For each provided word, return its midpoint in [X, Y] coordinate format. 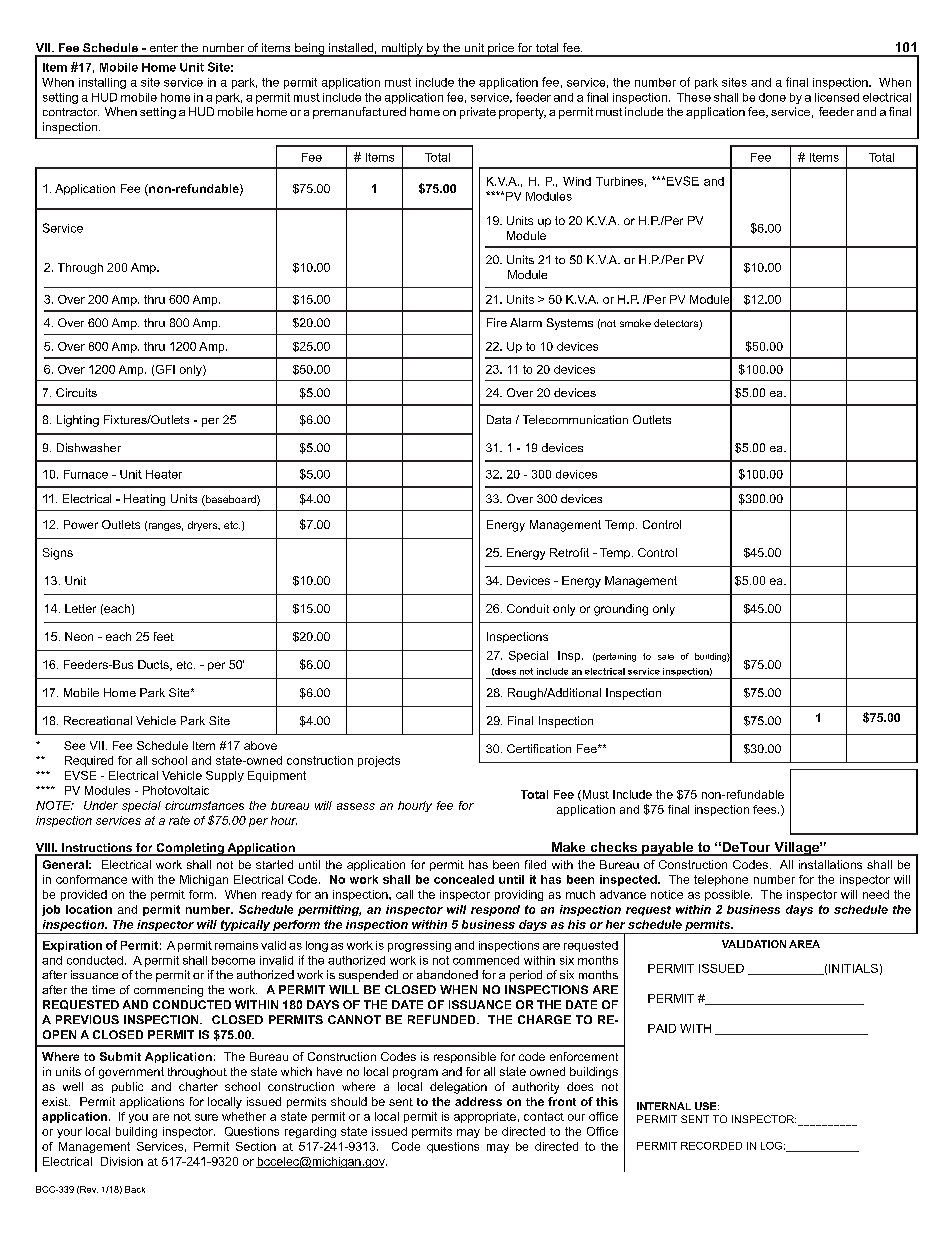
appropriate [485, 1117]
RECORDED [711, 1146]
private [478, 113]
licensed [837, 97]
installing [102, 83]
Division [122, 1161]
